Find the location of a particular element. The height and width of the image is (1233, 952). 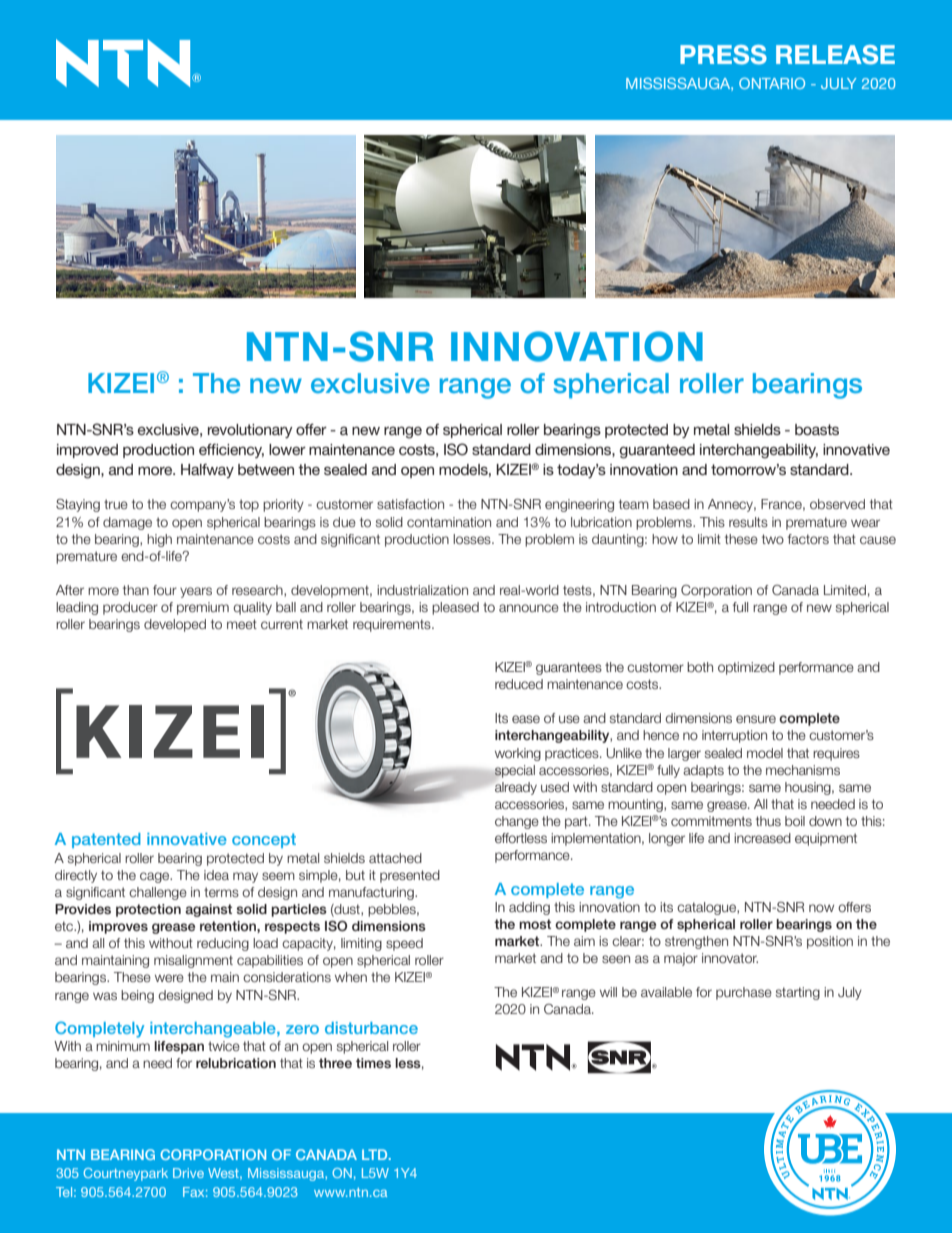

ONTARIO is located at coordinates (772, 83).
